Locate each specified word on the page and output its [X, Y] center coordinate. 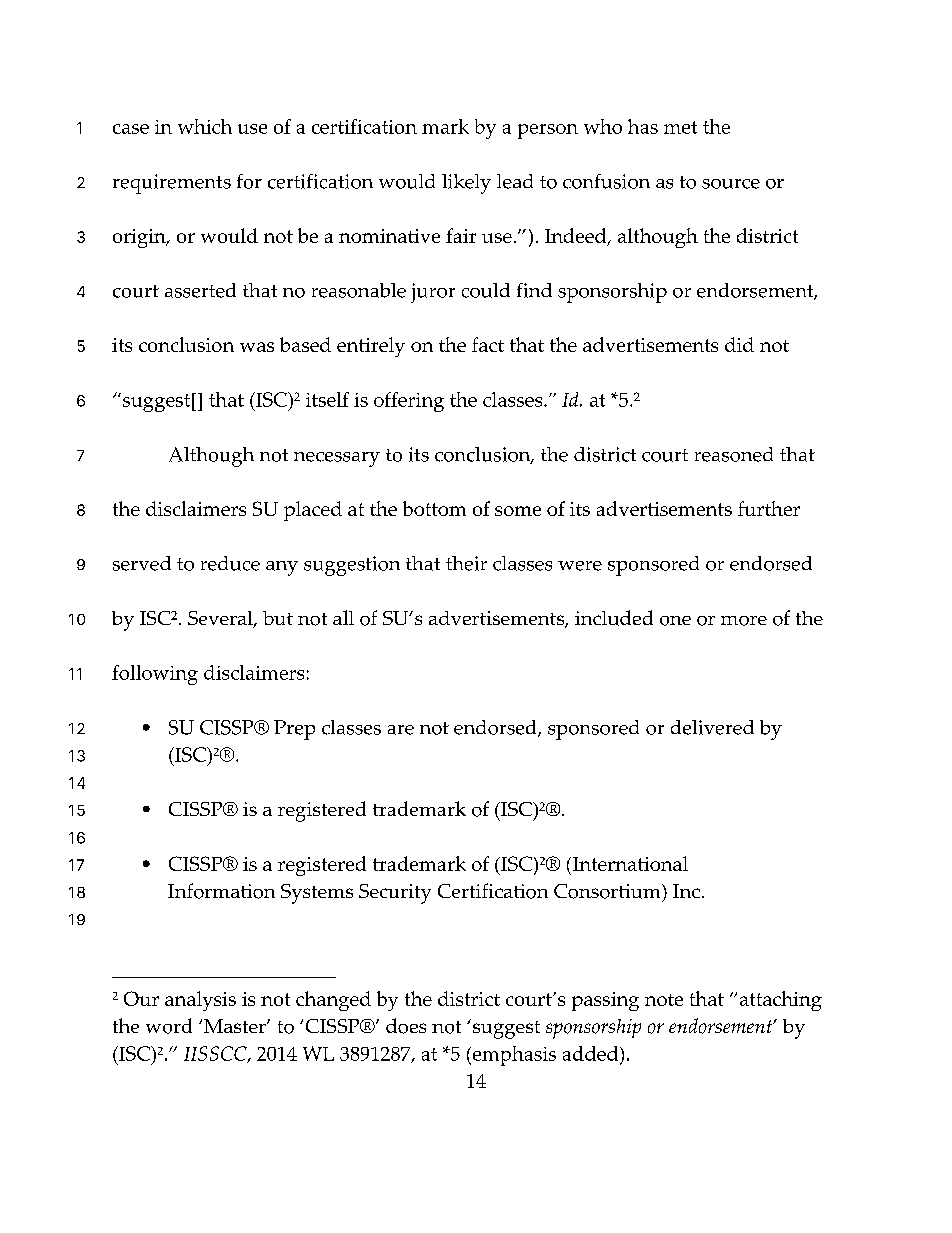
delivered [712, 727]
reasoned [734, 454]
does [406, 1026]
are [401, 730]
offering [409, 402]
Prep [294, 730]
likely [466, 184]
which [205, 126]
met [680, 127]
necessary [337, 459]
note [664, 1000]
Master [236, 1026]
